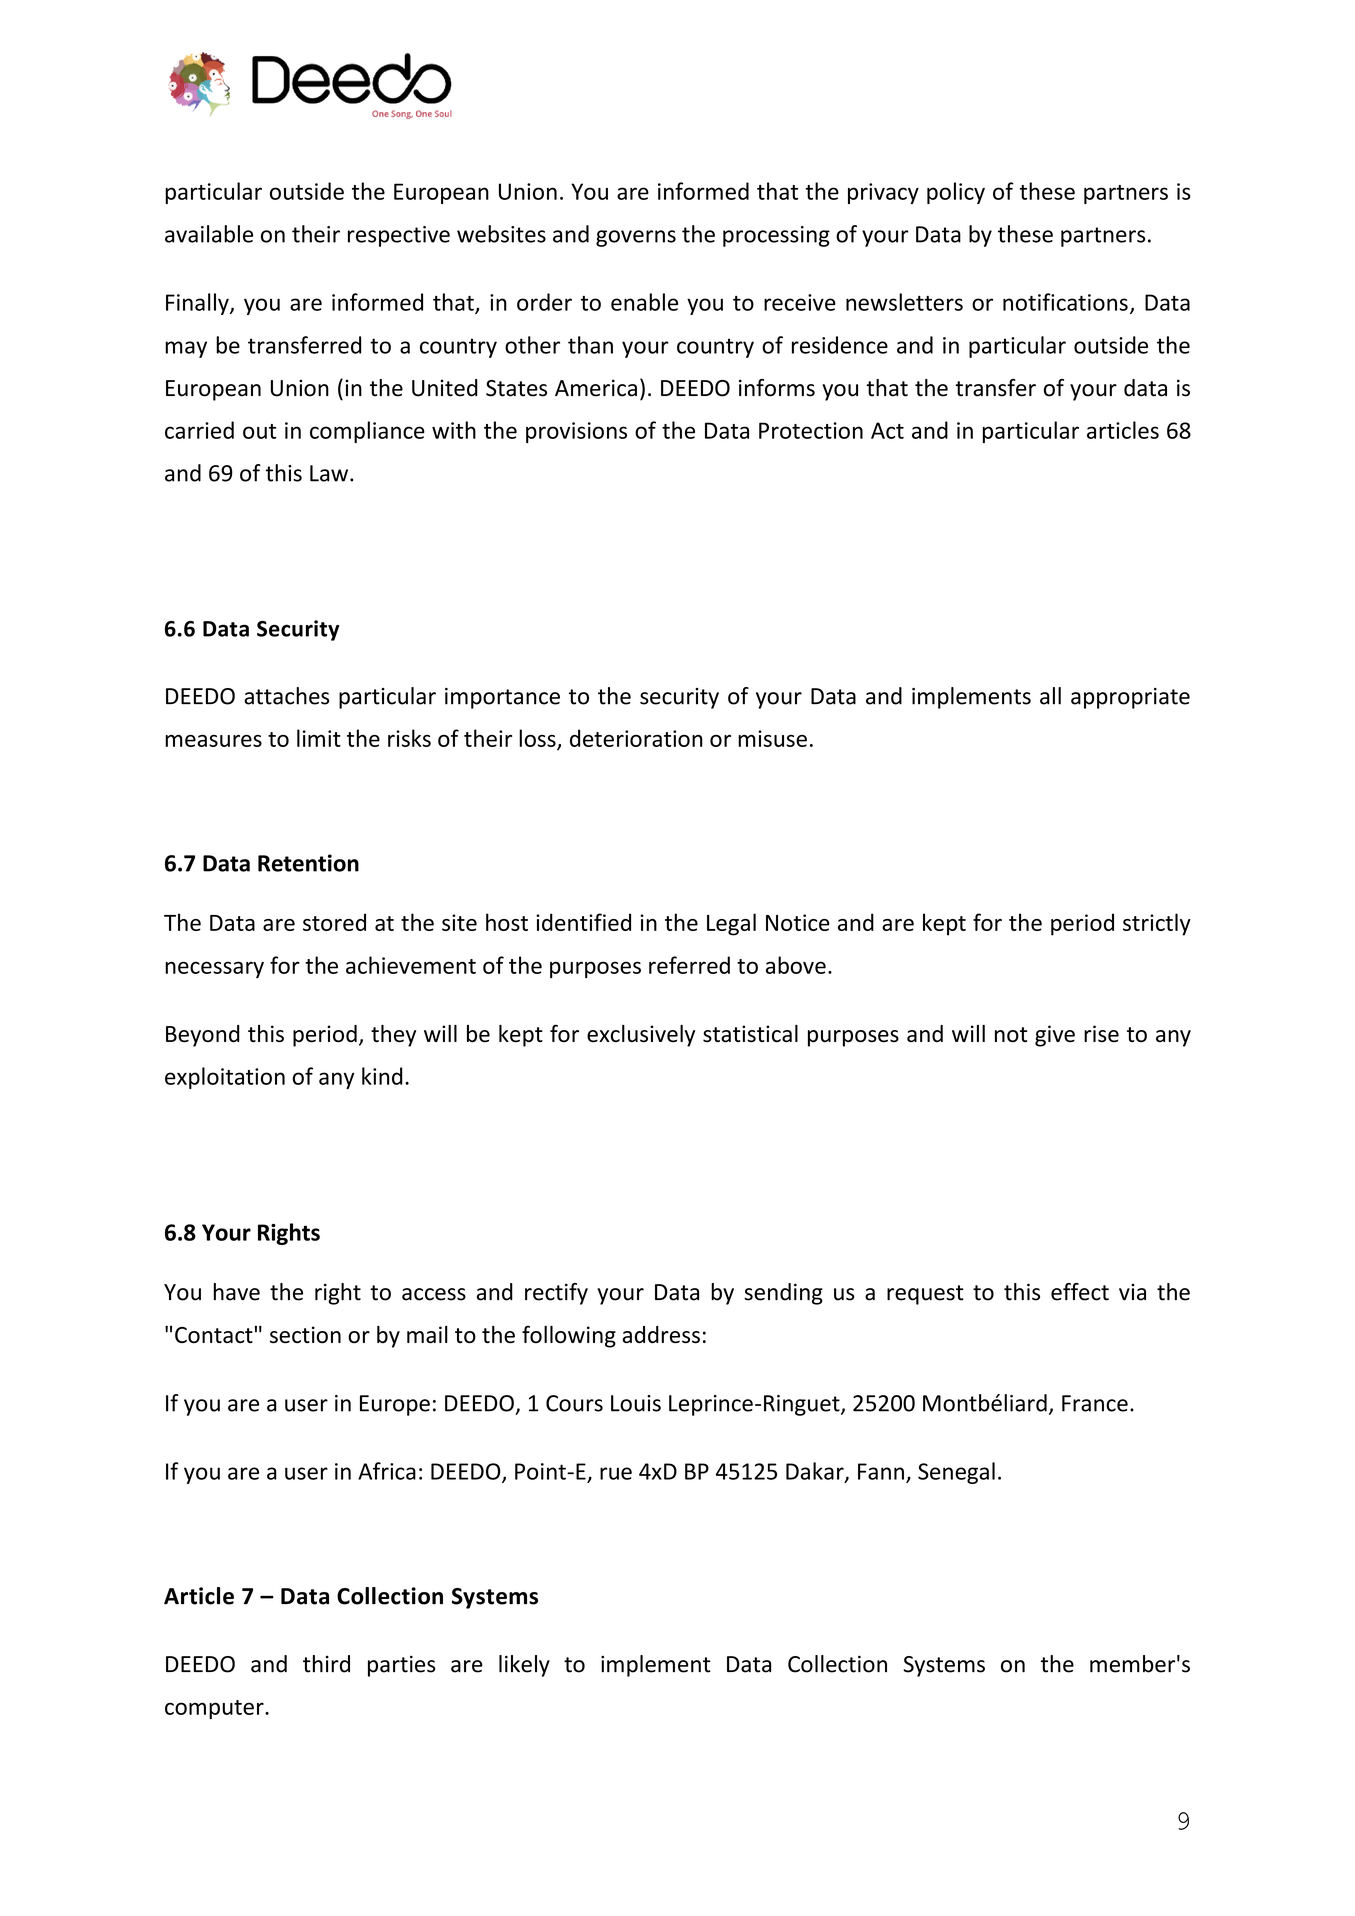 The image size is (1355, 1916). I want to click on give, so click(1055, 1036).
